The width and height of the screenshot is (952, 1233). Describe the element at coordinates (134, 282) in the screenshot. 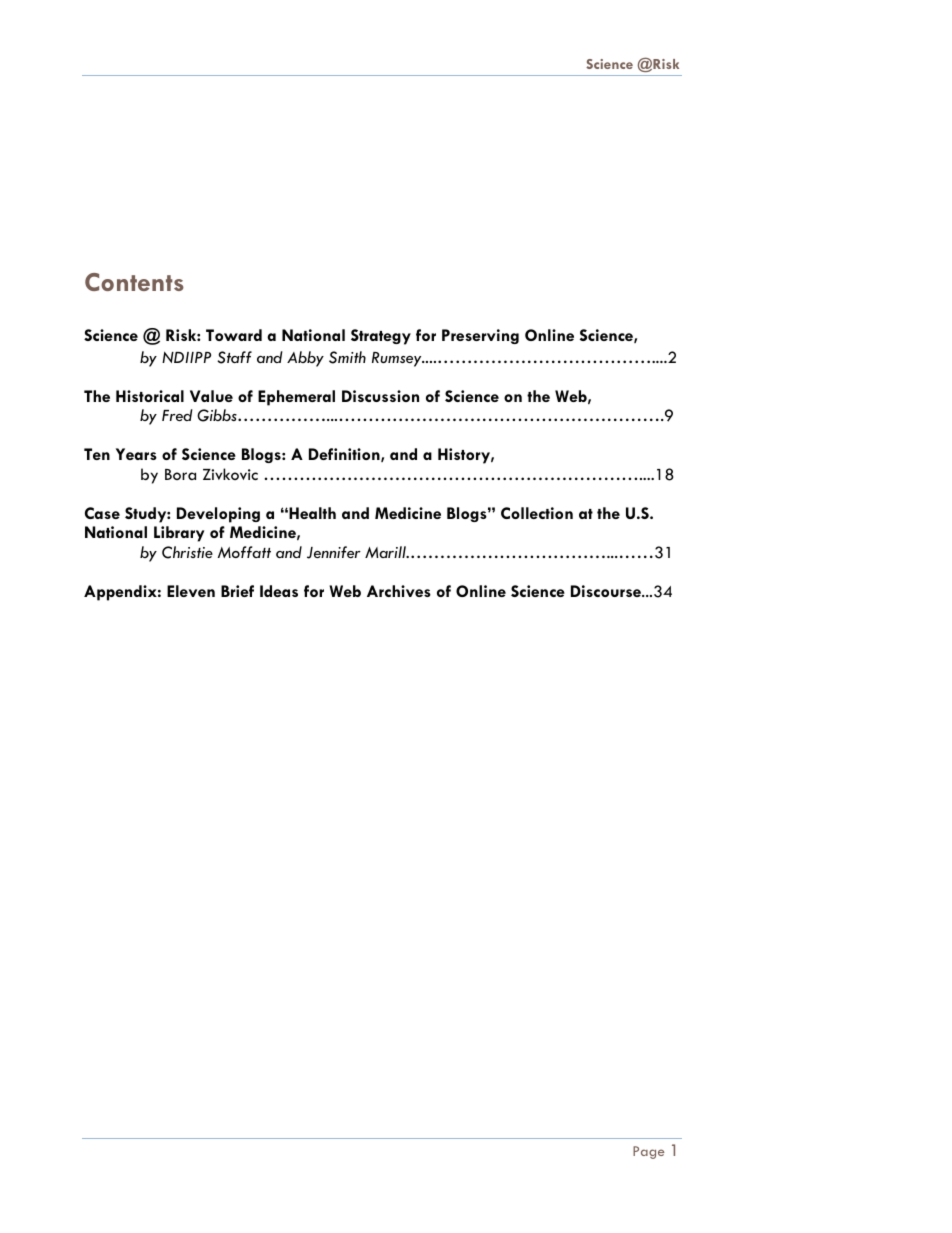

I see `Contents` at that location.
